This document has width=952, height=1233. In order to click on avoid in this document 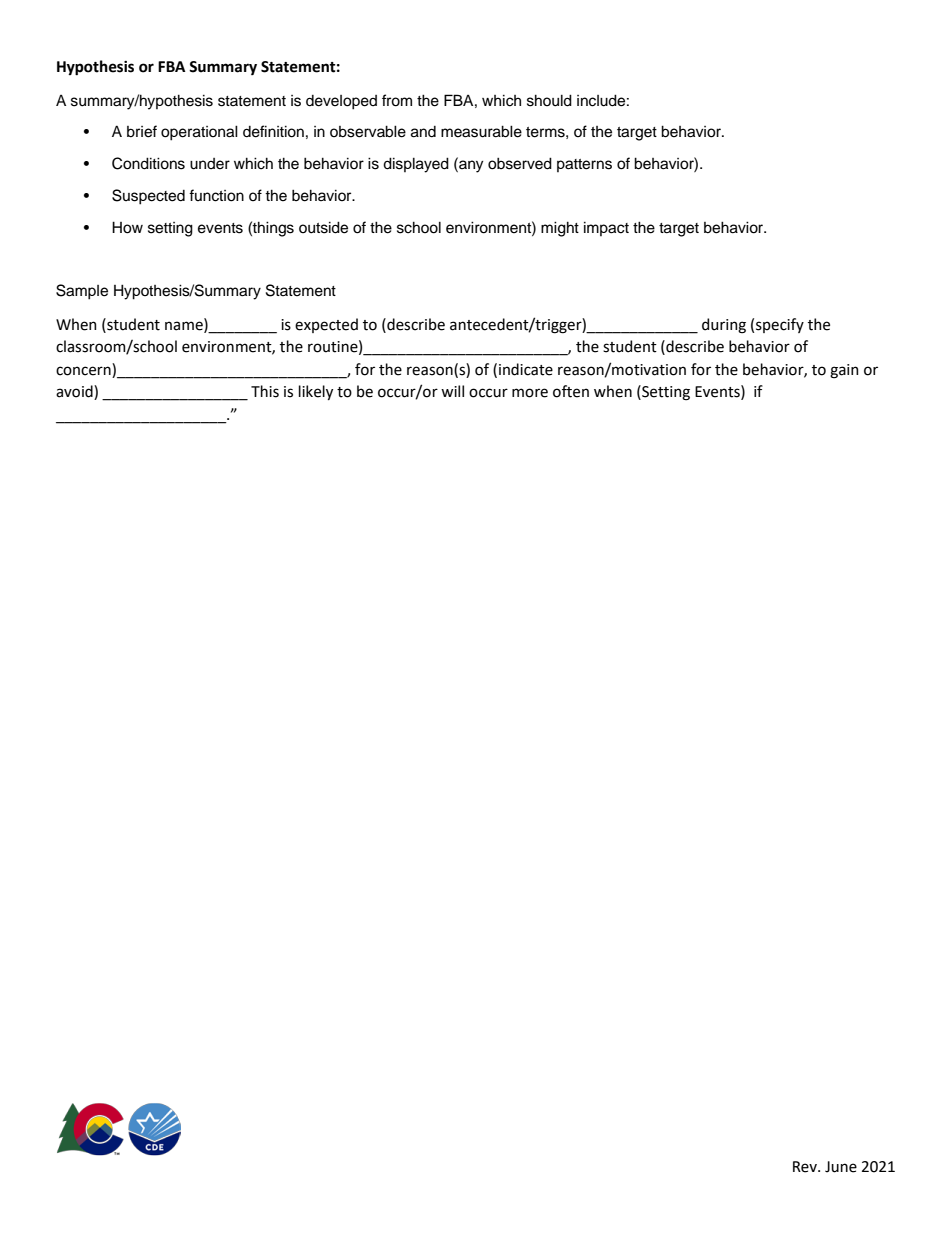, I will do `click(75, 392)`.
